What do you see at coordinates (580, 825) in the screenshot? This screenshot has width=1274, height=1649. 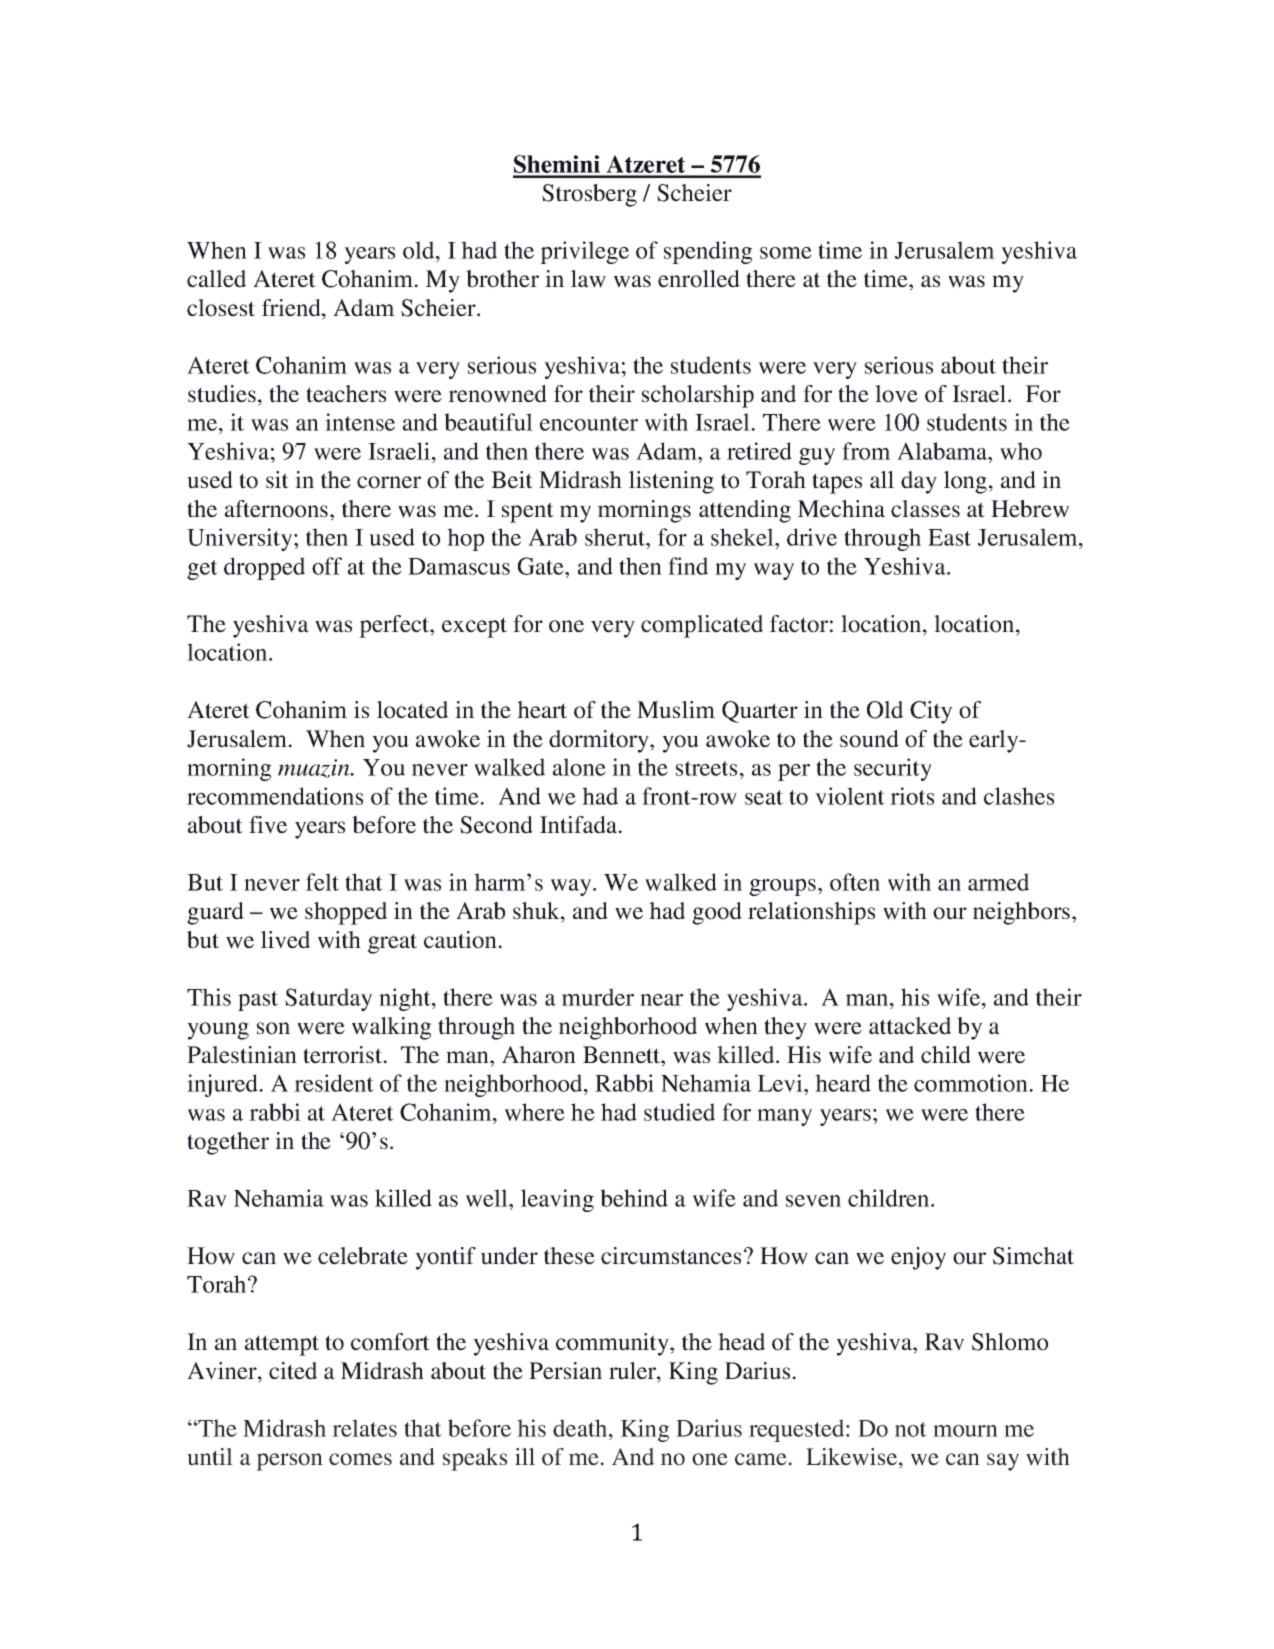 I see `Intifada` at bounding box center [580, 825].
